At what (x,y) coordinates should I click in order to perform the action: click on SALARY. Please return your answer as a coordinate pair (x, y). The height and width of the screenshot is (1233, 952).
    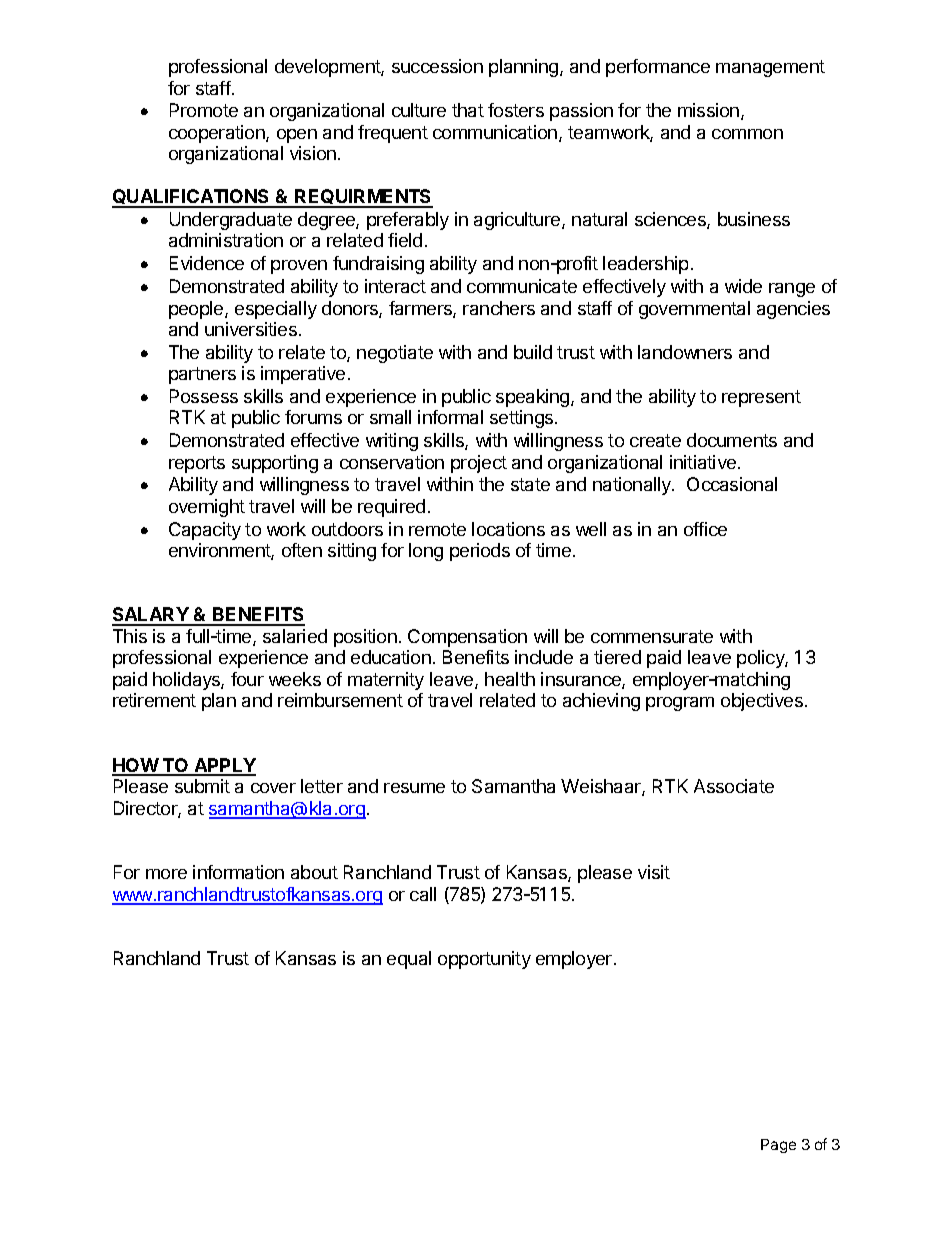
    Looking at the image, I should click on (151, 616).
